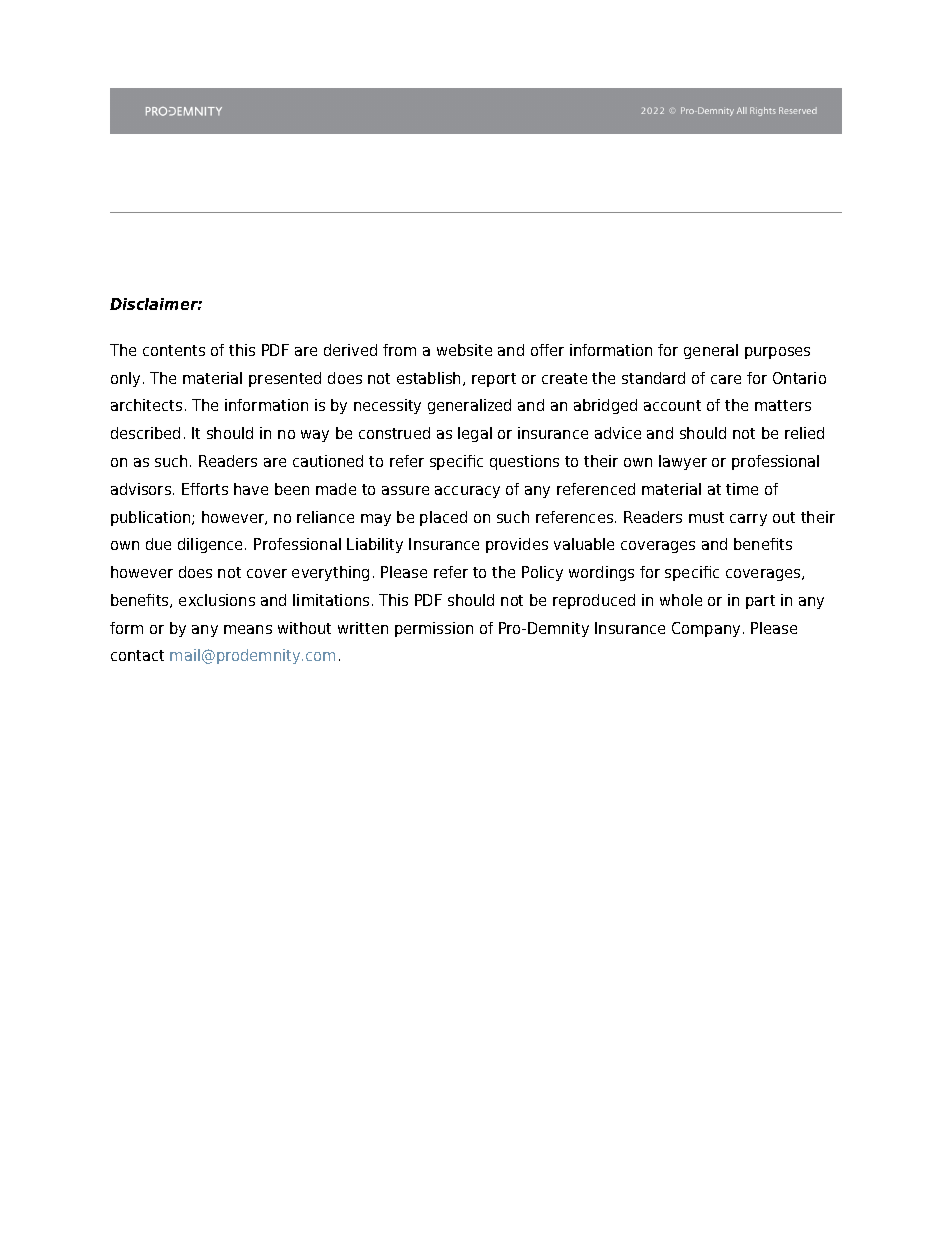  I want to click on permission, so click(434, 629).
